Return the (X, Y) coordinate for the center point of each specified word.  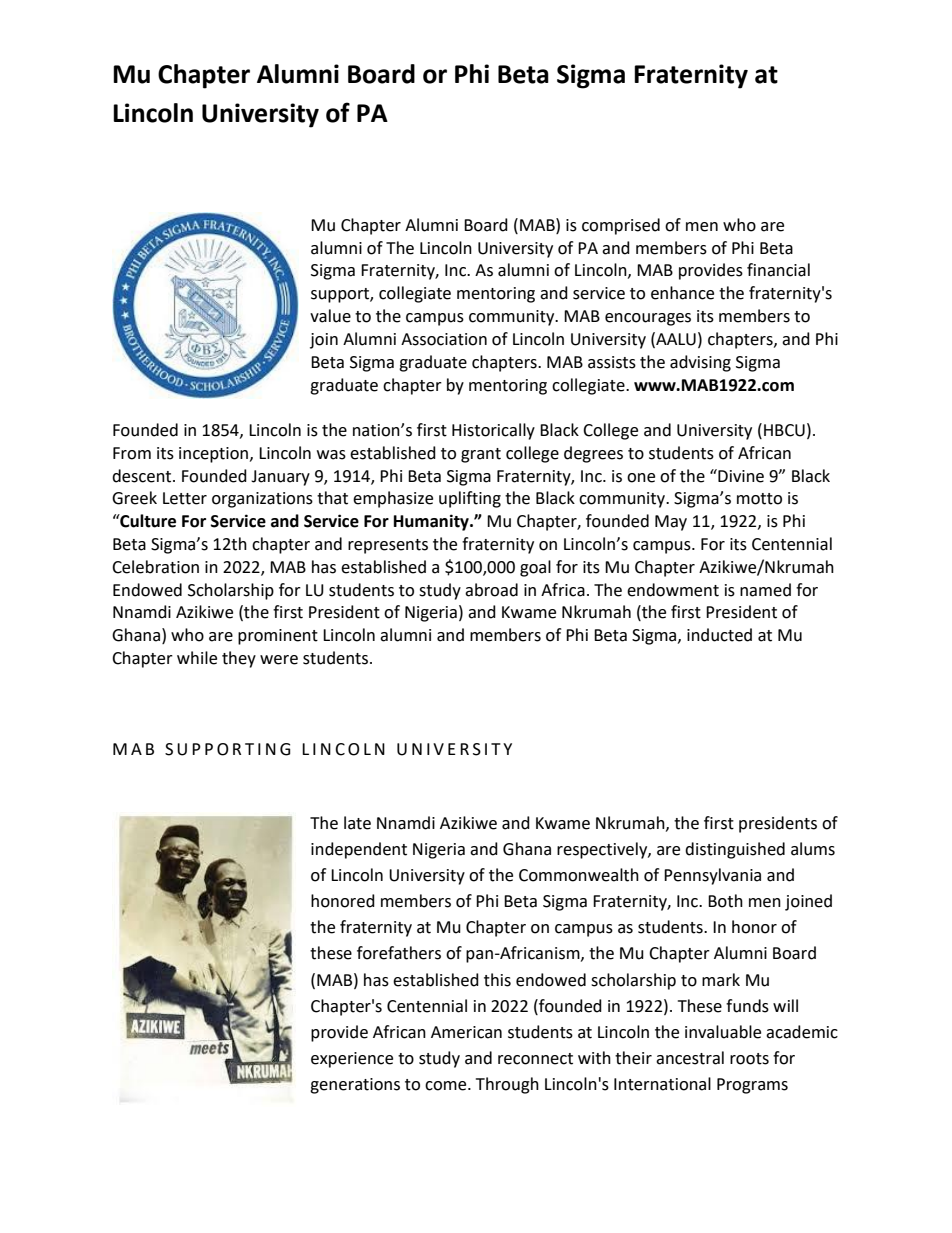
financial (778, 270)
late (357, 823)
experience (352, 1060)
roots (749, 1059)
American (466, 1032)
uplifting (470, 499)
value (330, 316)
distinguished (735, 850)
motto (759, 499)
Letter (185, 498)
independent (359, 850)
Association (444, 339)
